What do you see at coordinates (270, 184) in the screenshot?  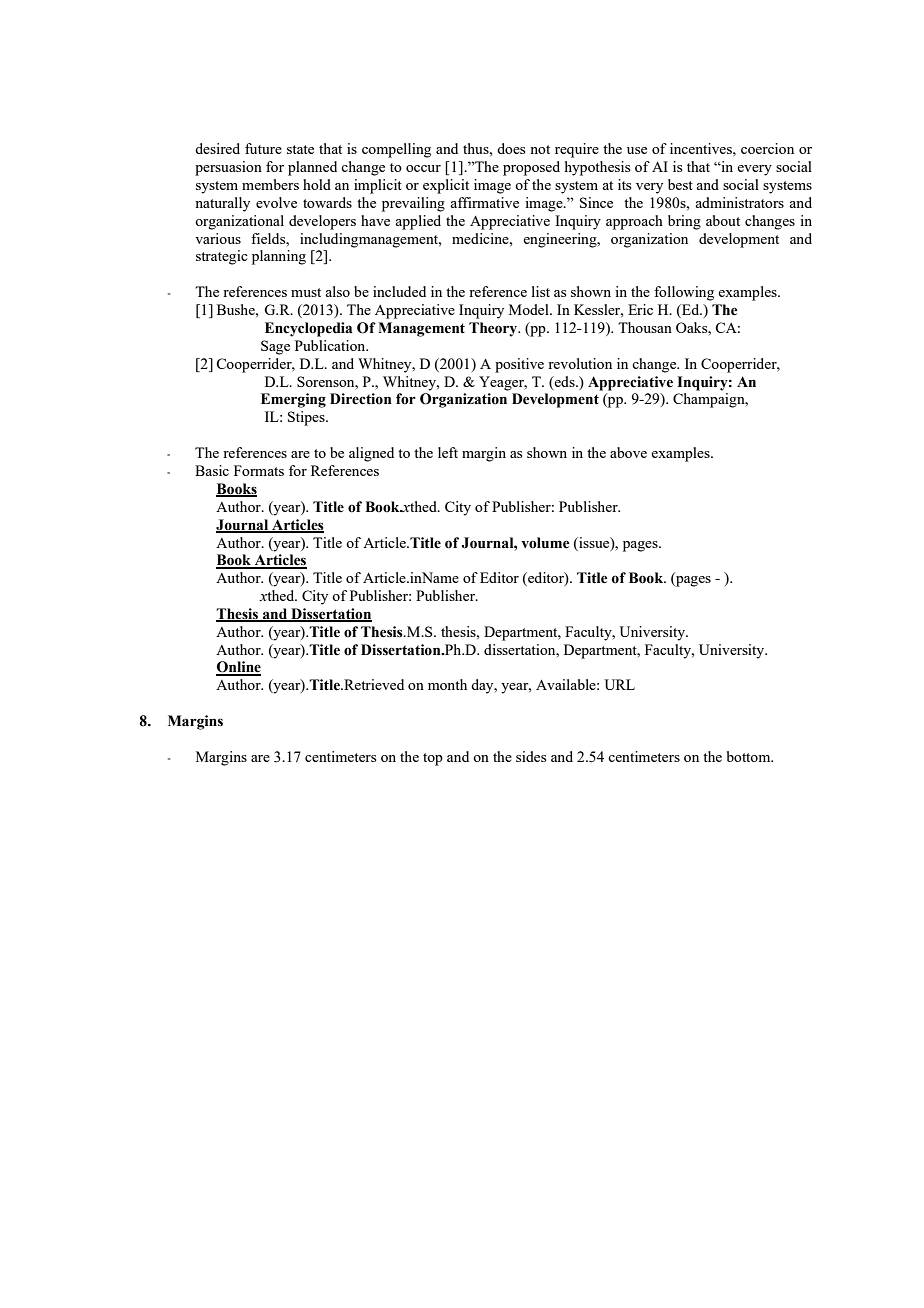 I see `members` at bounding box center [270, 184].
